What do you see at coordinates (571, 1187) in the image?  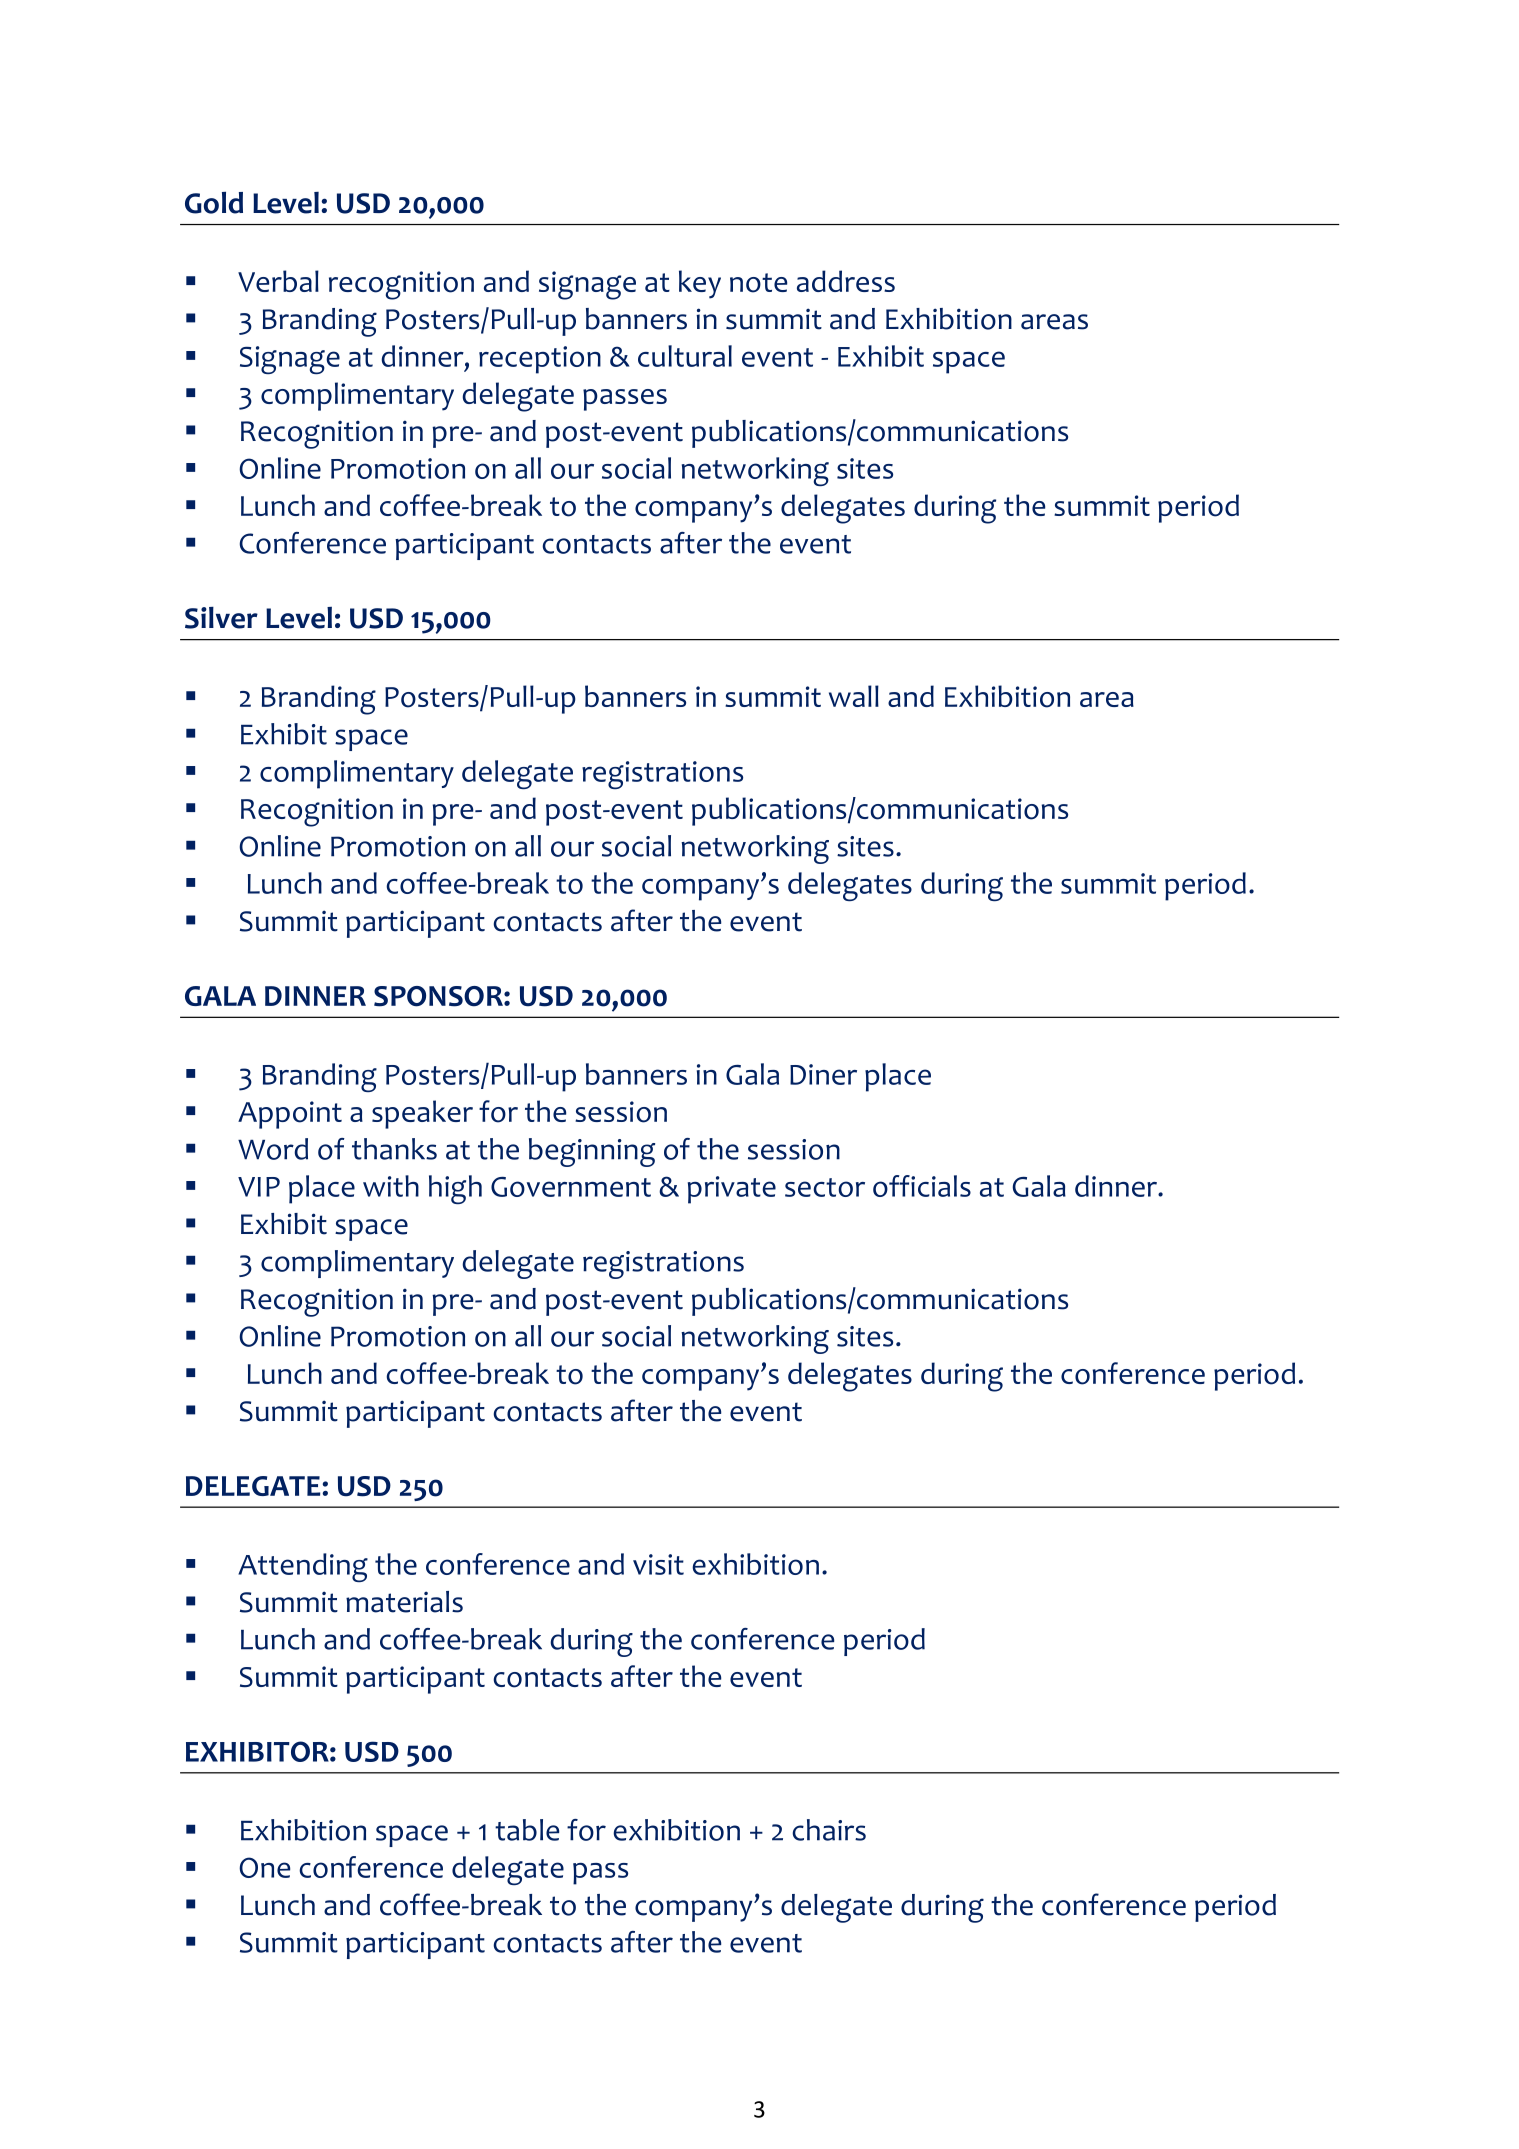 I see `Government` at bounding box center [571, 1187].
